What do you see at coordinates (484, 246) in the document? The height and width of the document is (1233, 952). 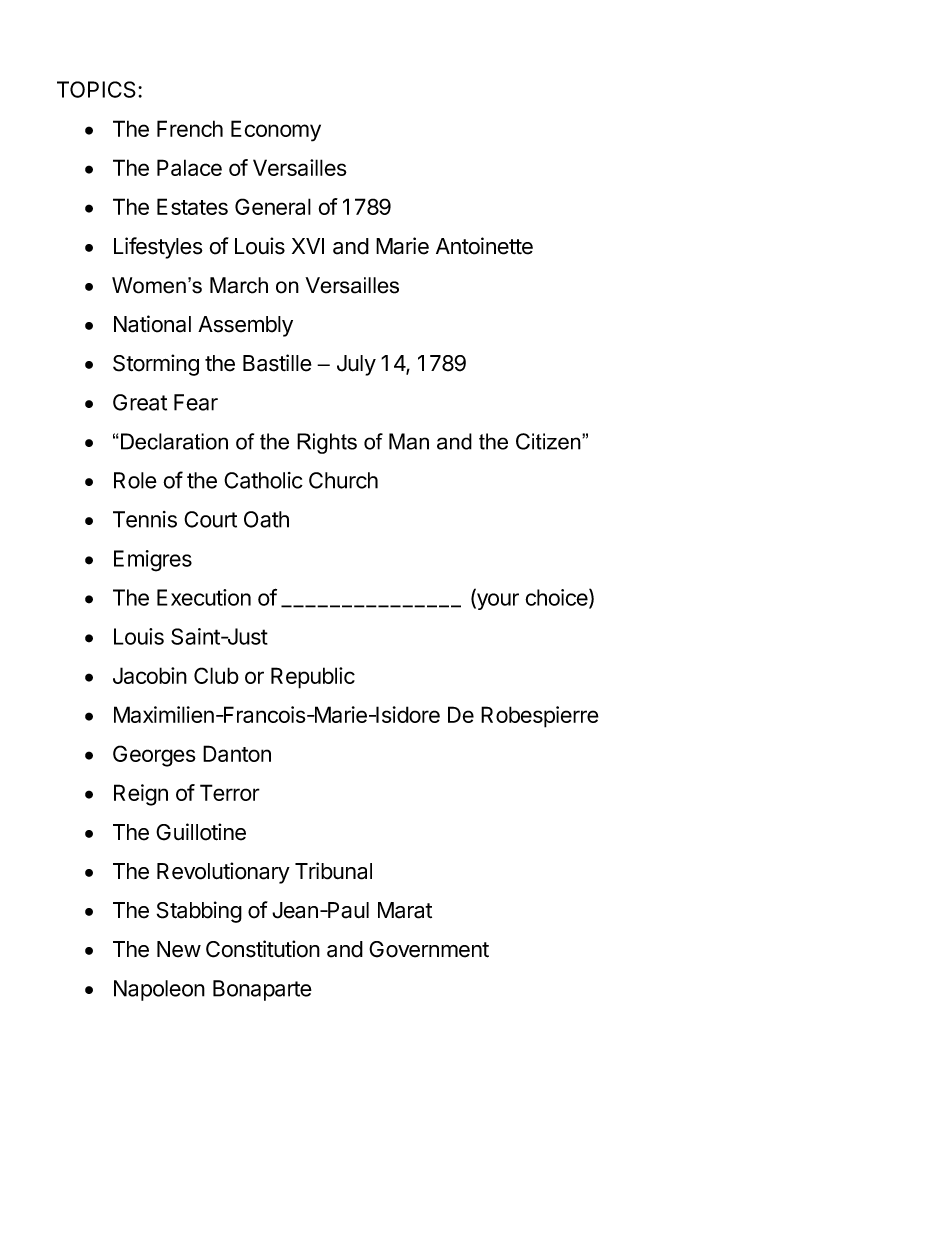 I see `Antoinette` at bounding box center [484, 246].
